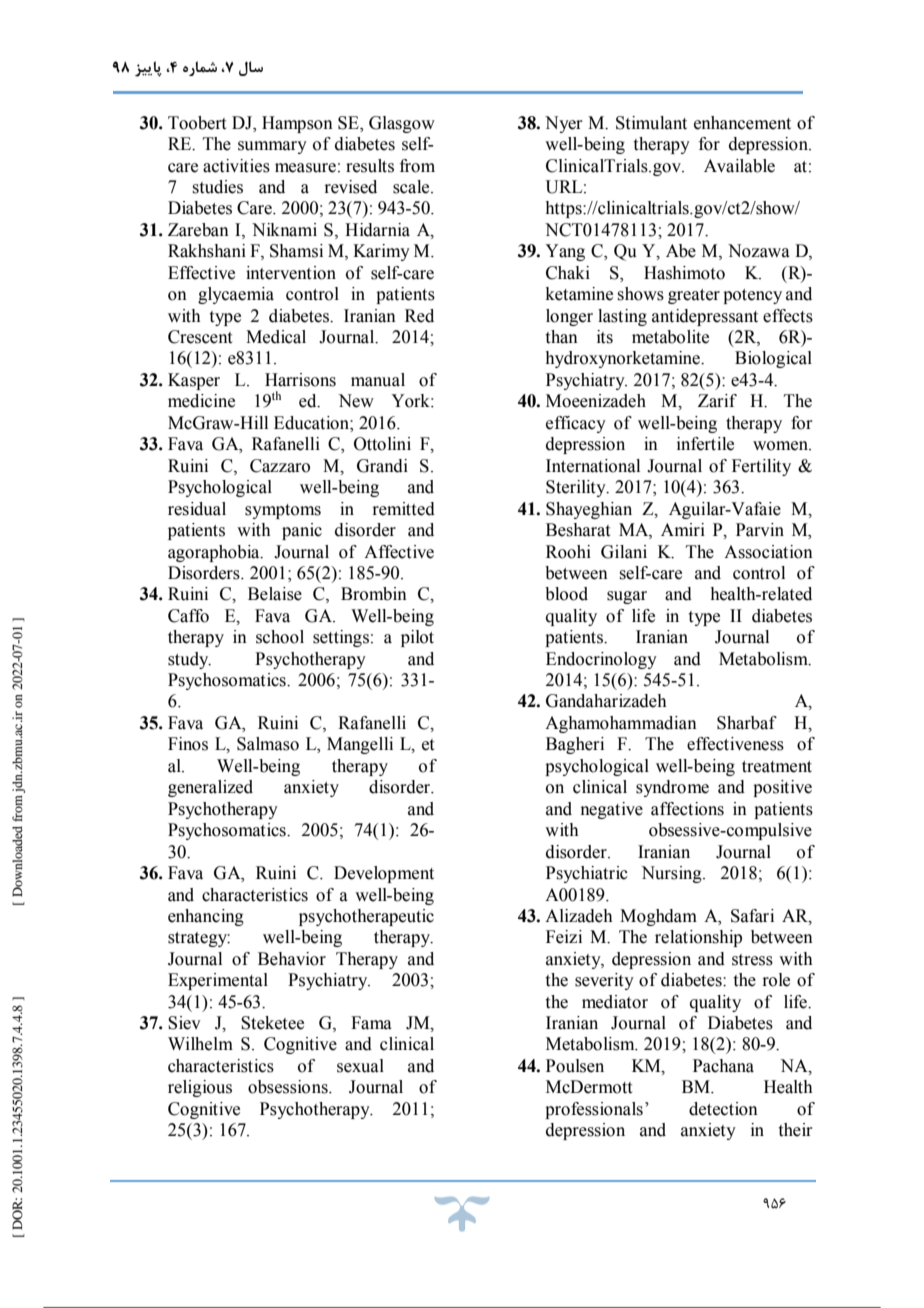  I want to click on obsessions, so click(289, 1087).
